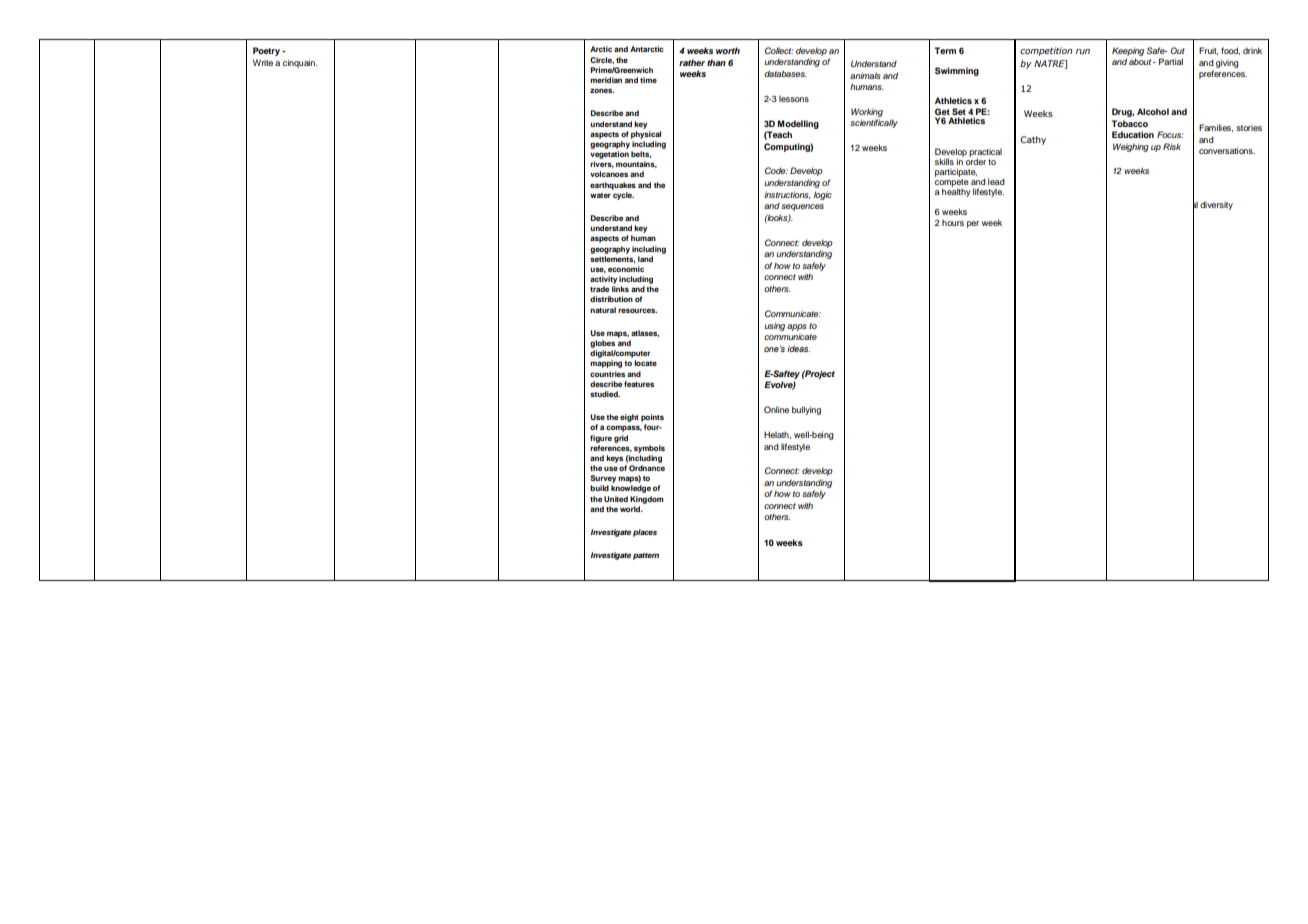 The image size is (1308, 924). Describe the element at coordinates (631, 509) in the screenshot. I see `world` at that location.
